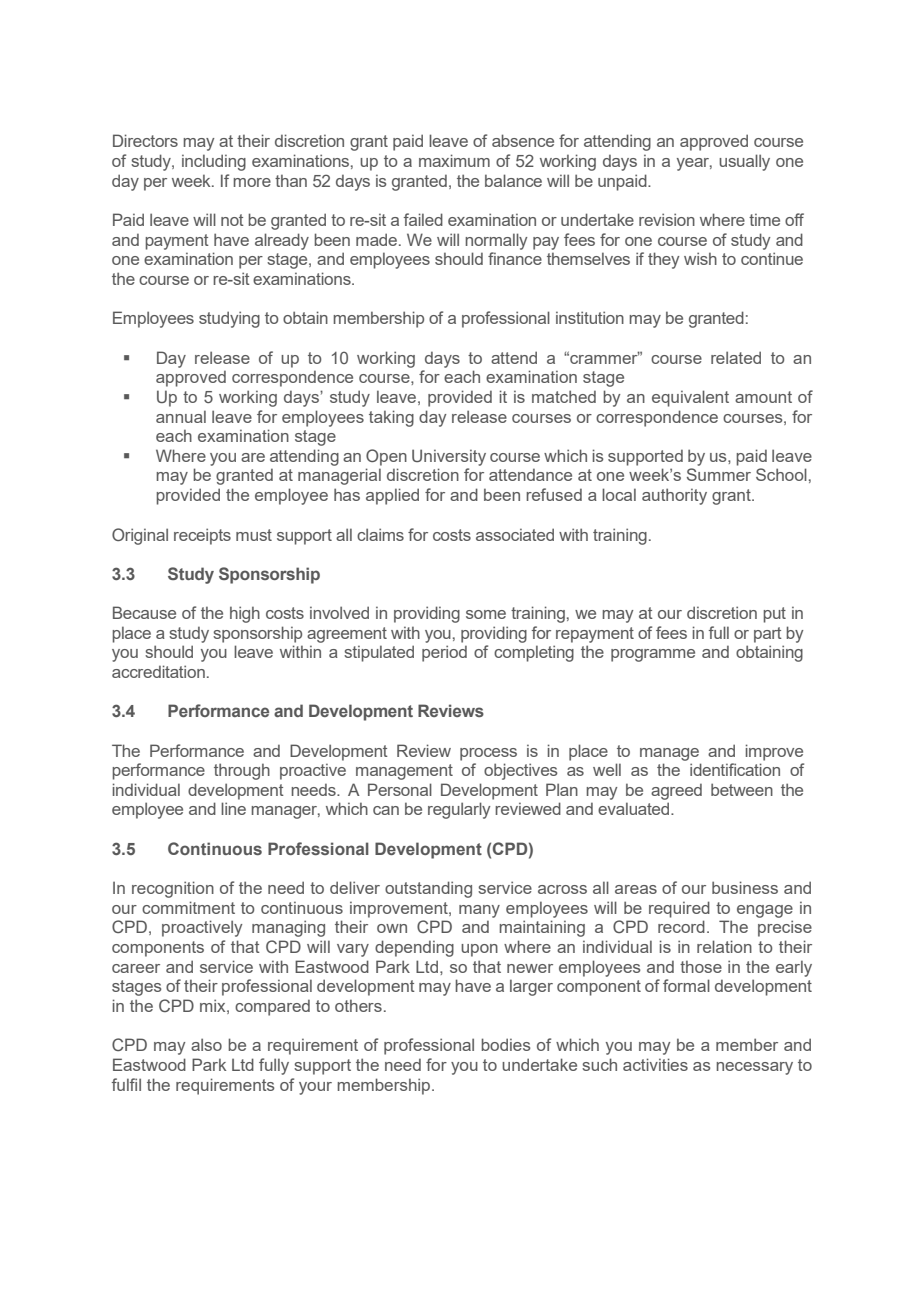 The image size is (924, 1308). Describe the element at coordinates (206, 1044) in the screenshot. I see `also` at that location.
